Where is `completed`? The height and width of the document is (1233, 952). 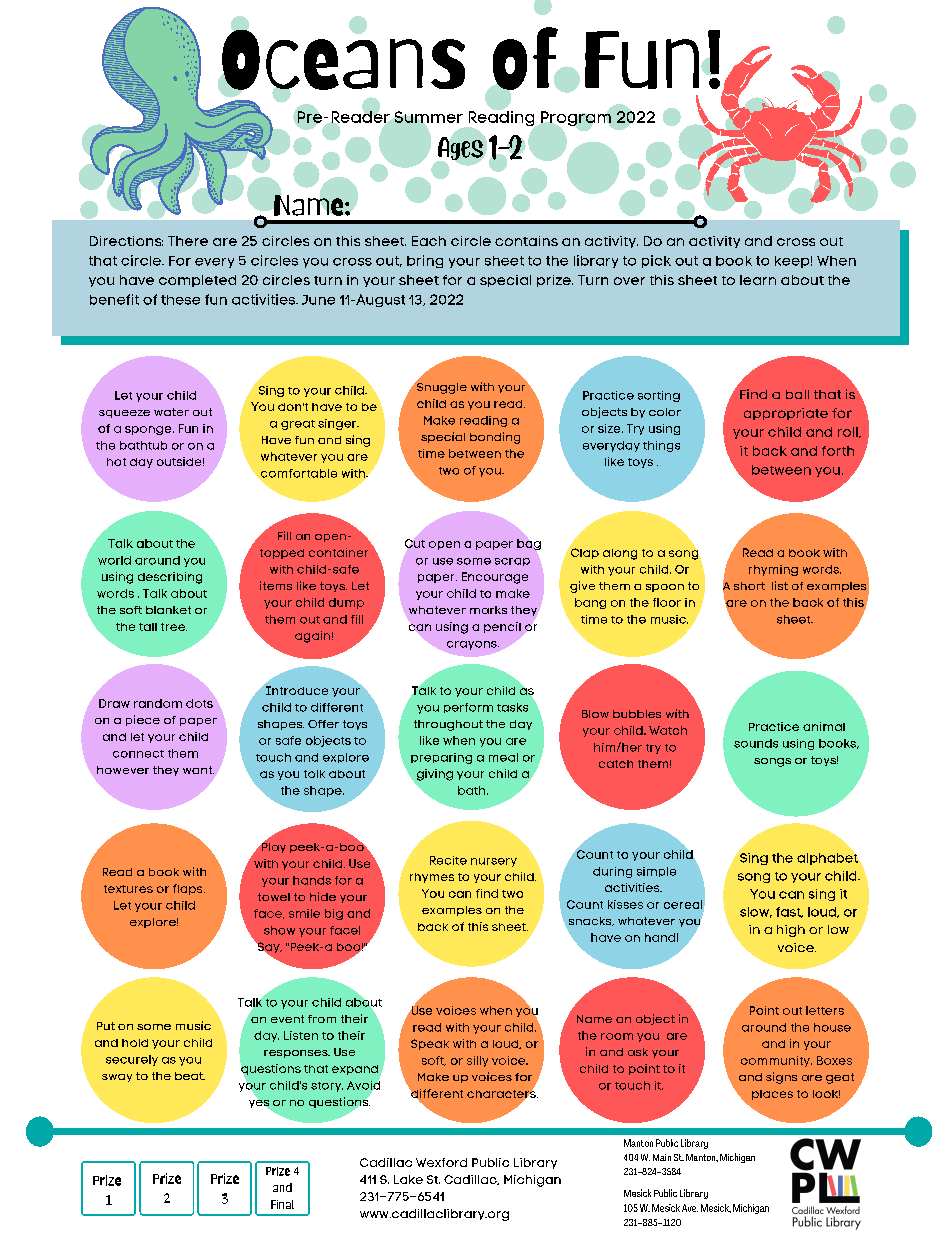 completed is located at coordinates (197, 281).
